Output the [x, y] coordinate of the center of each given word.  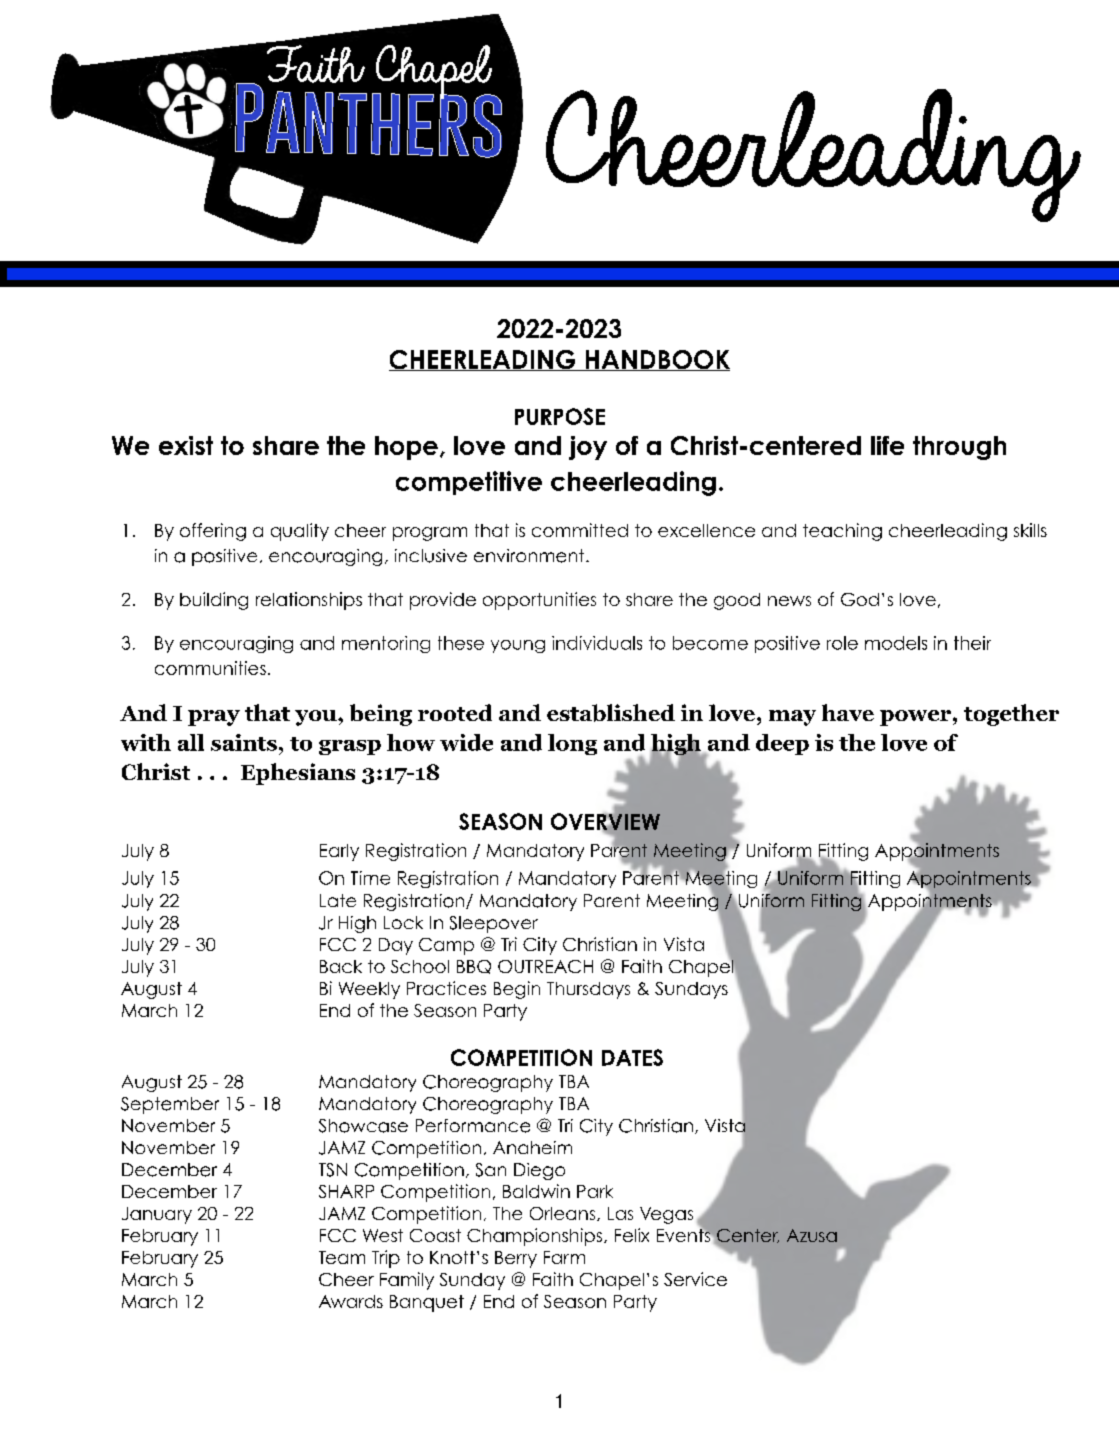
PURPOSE [560, 416]
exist [186, 445]
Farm [564, 1257]
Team [342, 1257]
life [887, 445]
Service [695, 1279]
